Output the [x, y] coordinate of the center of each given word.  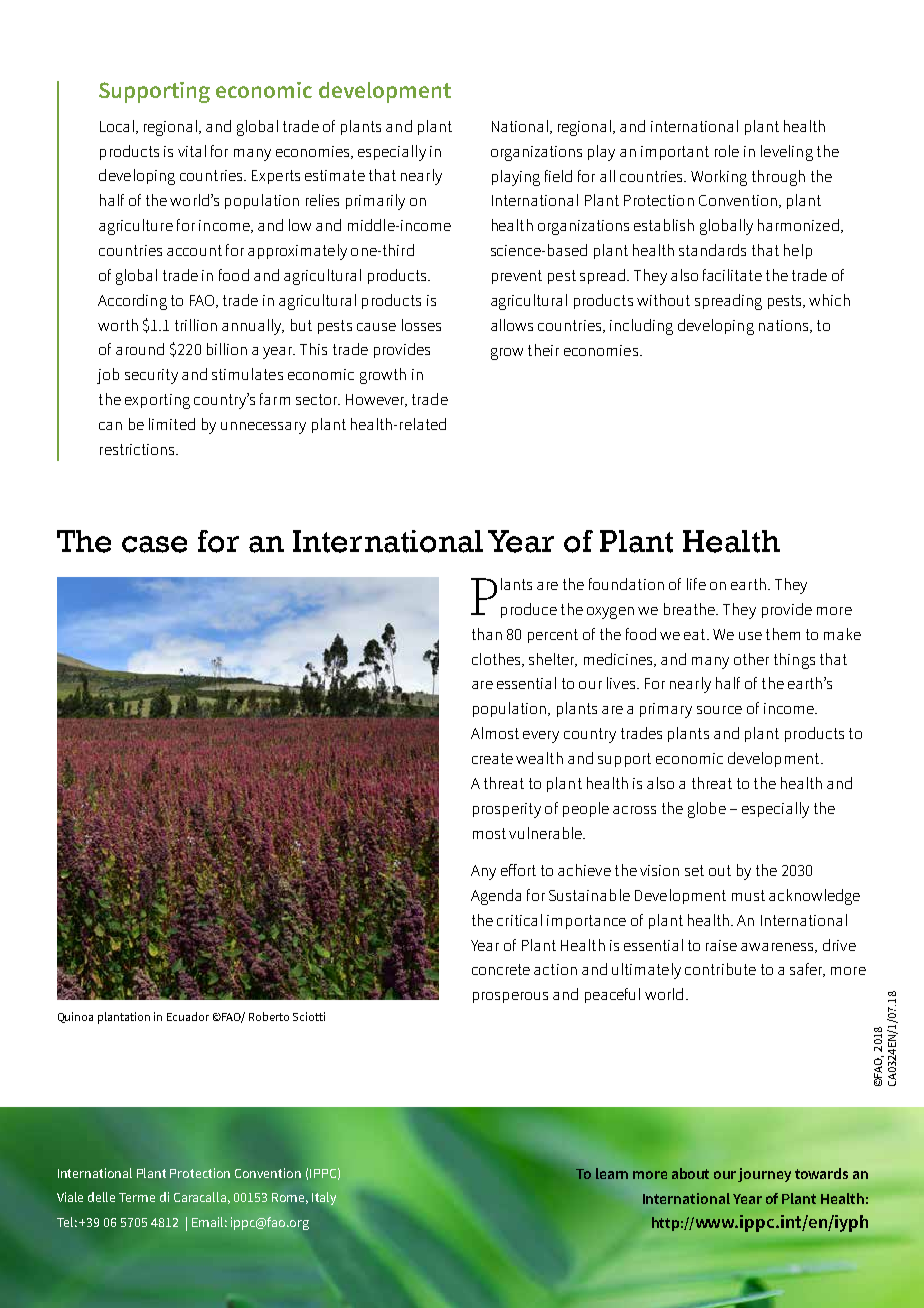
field [558, 176]
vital [192, 151]
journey [764, 1175]
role [727, 151]
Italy [324, 1198]
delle [101, 1197]
